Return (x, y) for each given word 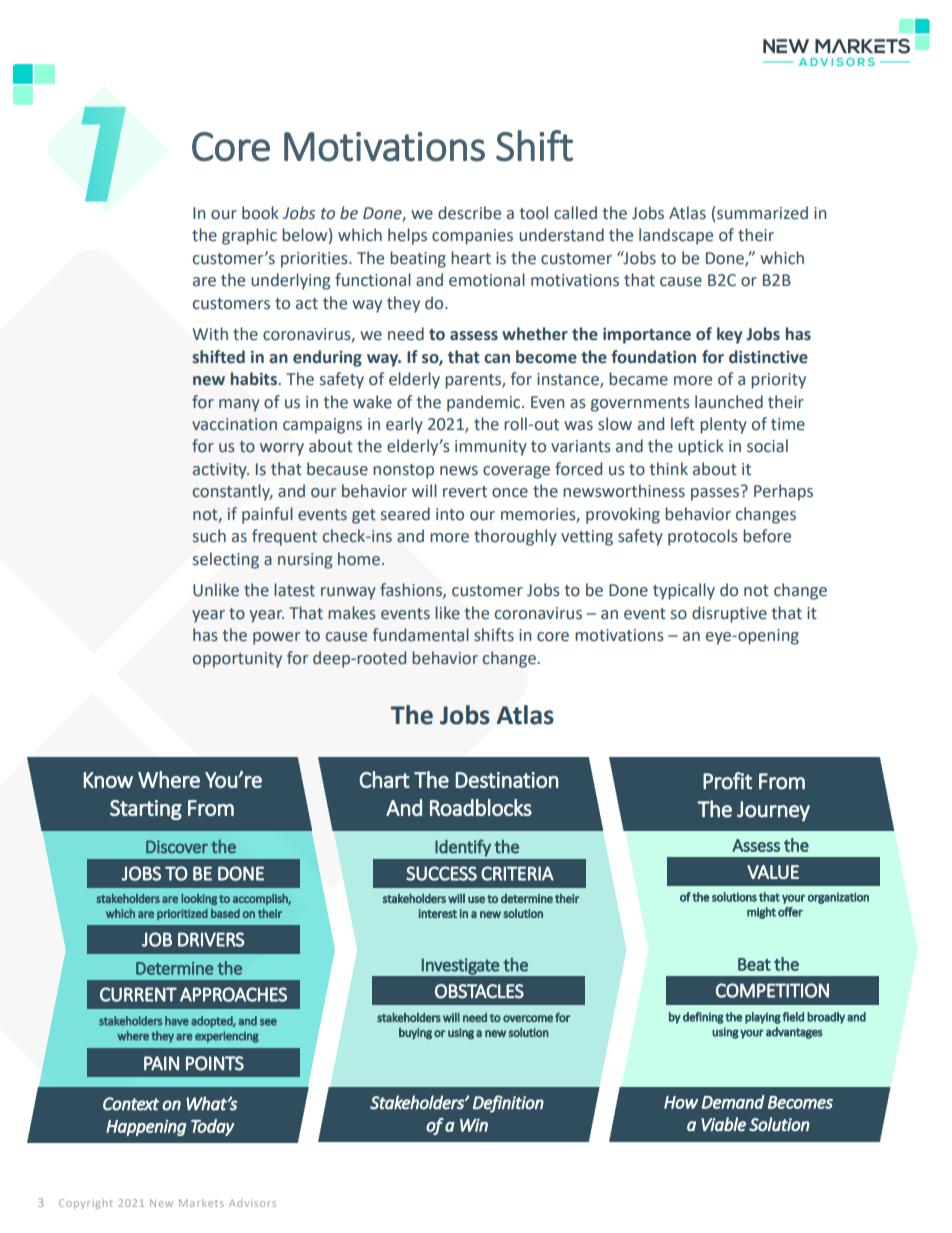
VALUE (773, 872)
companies (472, 237)
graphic (249, 236)
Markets (201, 1203)
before (767, 536)
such (209, 536)
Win (474, 1125)
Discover (177, 847)
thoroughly (515, 537)
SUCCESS (441, 873)
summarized (762, 213)
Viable (723, 1124)
